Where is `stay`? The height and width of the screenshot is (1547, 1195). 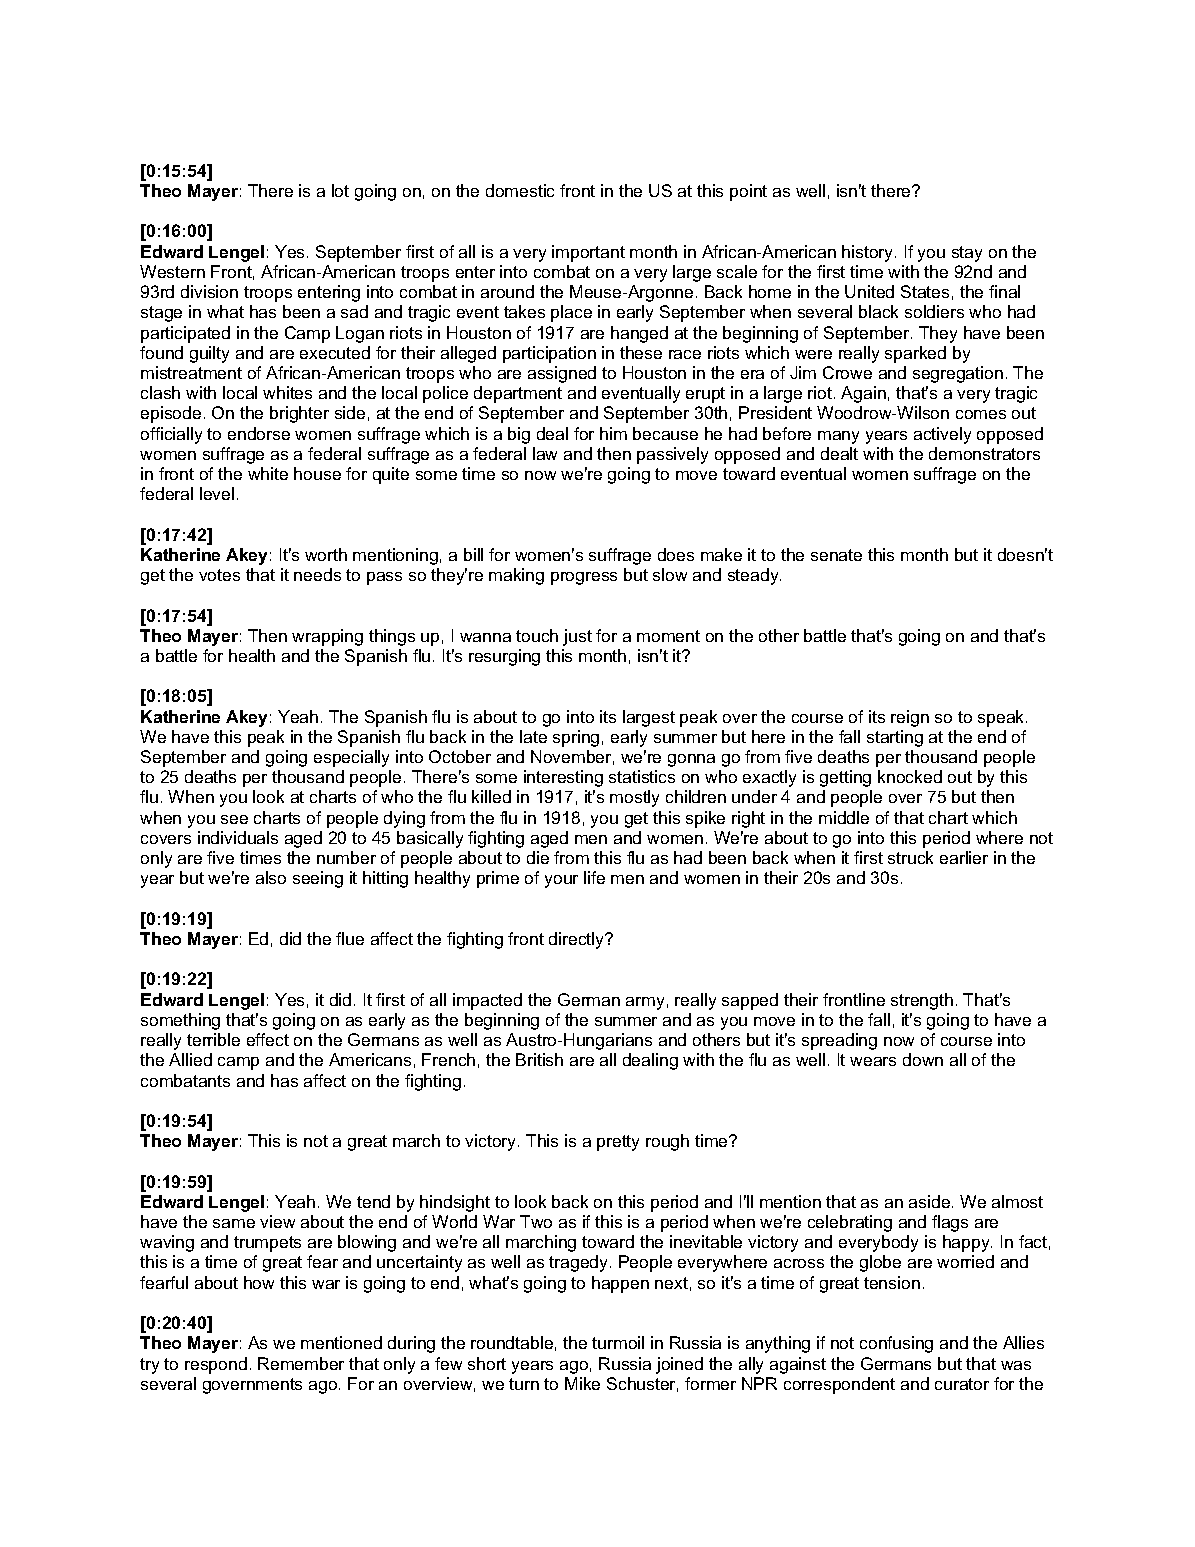
stay is located at coordinates (967, 254).
